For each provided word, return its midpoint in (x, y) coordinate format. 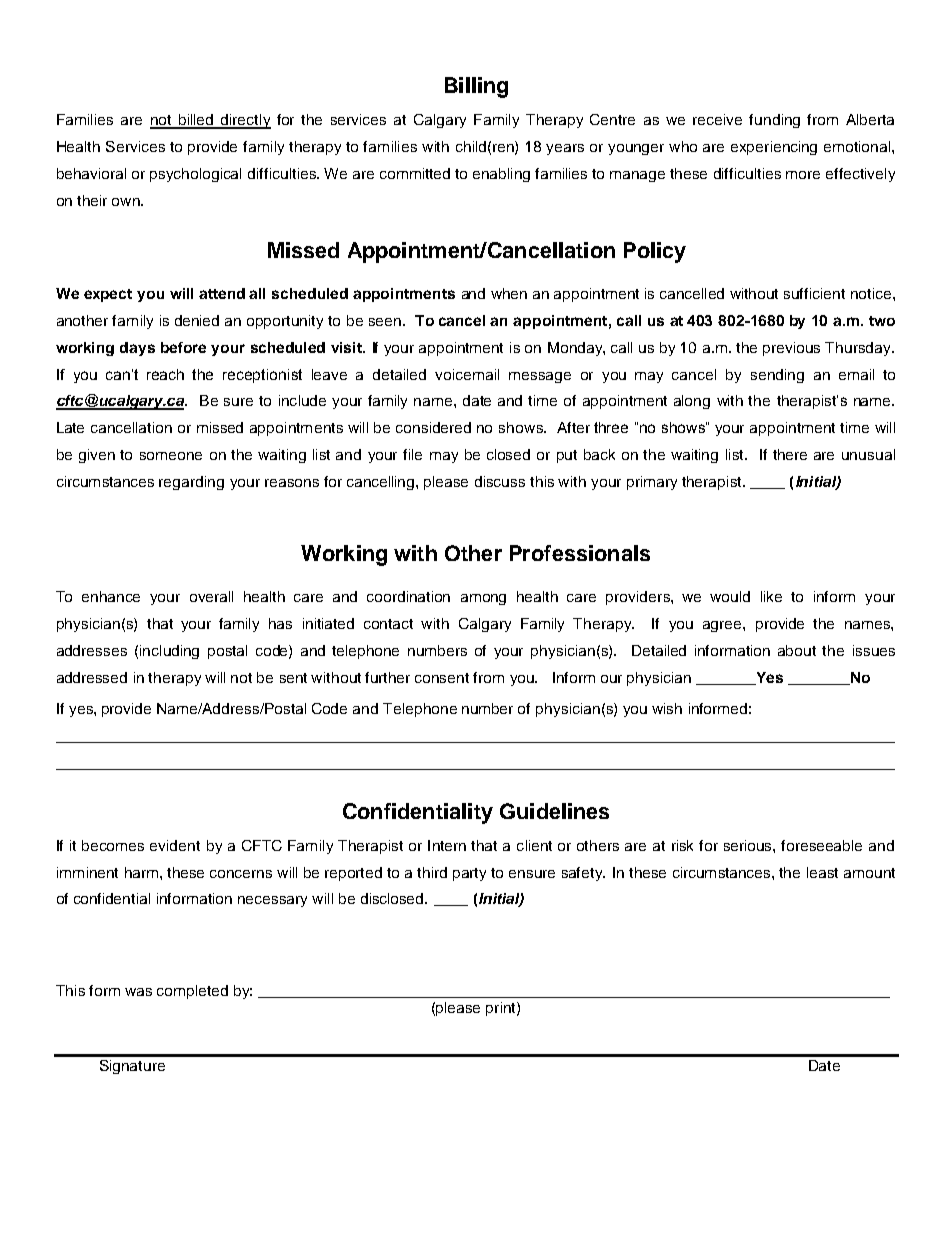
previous (791, 349)
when (509, 293)
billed (196, 121)
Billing (476, 87)
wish (667, 708)
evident (175, 845)
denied (197, 320)
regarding (191, 483)
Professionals (580, 553)
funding (774, 121)
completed (192, 992)
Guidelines (554, 811)
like (771, 596)
